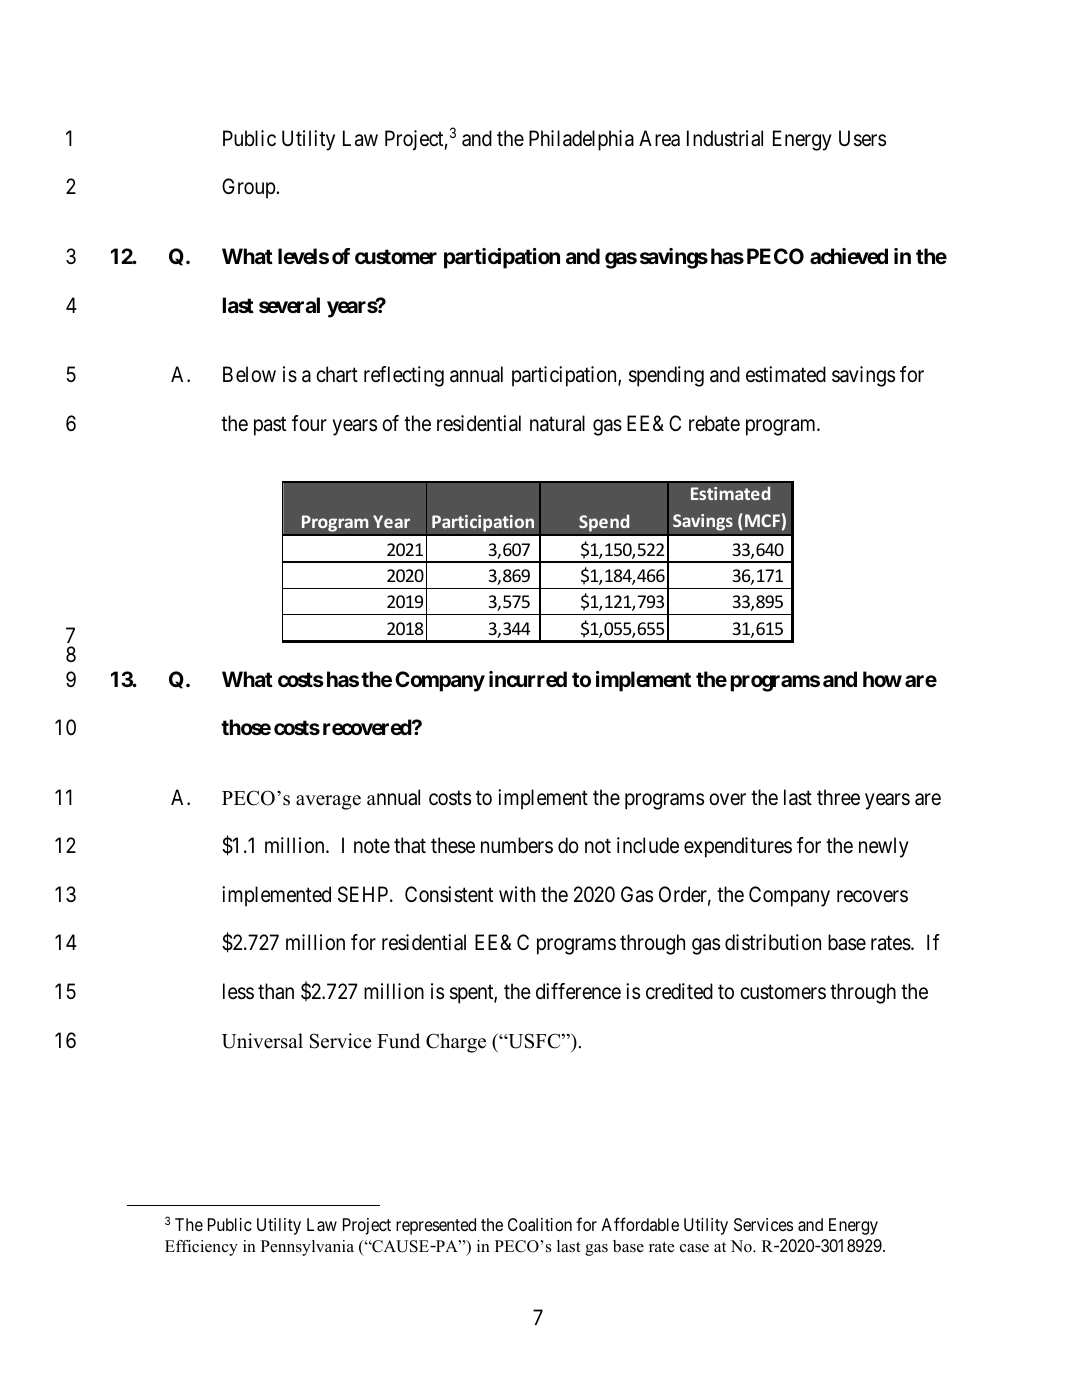 Image resolution: width=1076 pixels, height=1393 pixels. What do you see at coordinates (862, 138) in the screenshot?
I see `Users` at bounding box center [862, 138].
